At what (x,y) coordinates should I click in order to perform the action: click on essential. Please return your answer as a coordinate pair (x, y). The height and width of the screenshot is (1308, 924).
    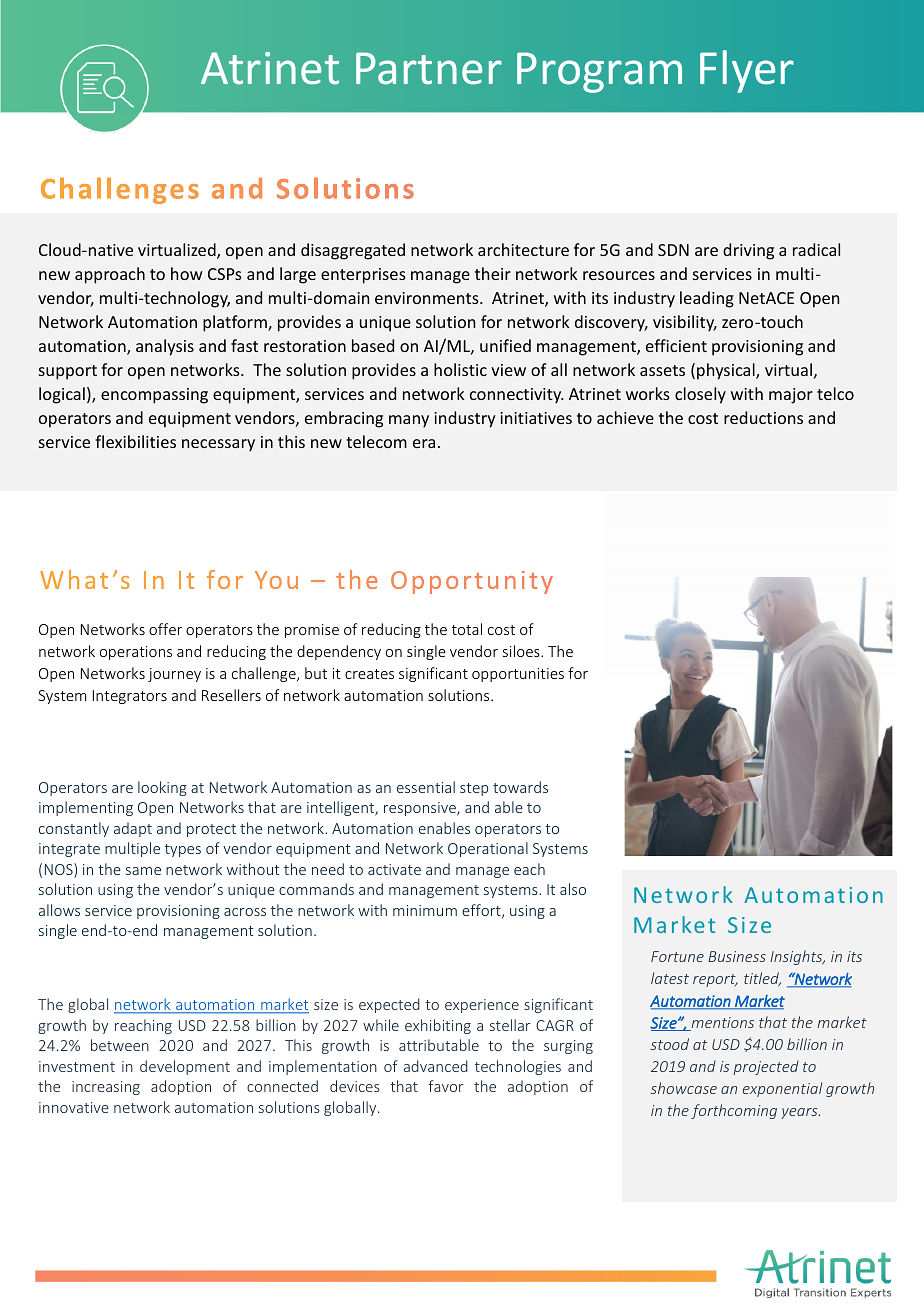
    Looking at the image, I should click on (426, 787).
